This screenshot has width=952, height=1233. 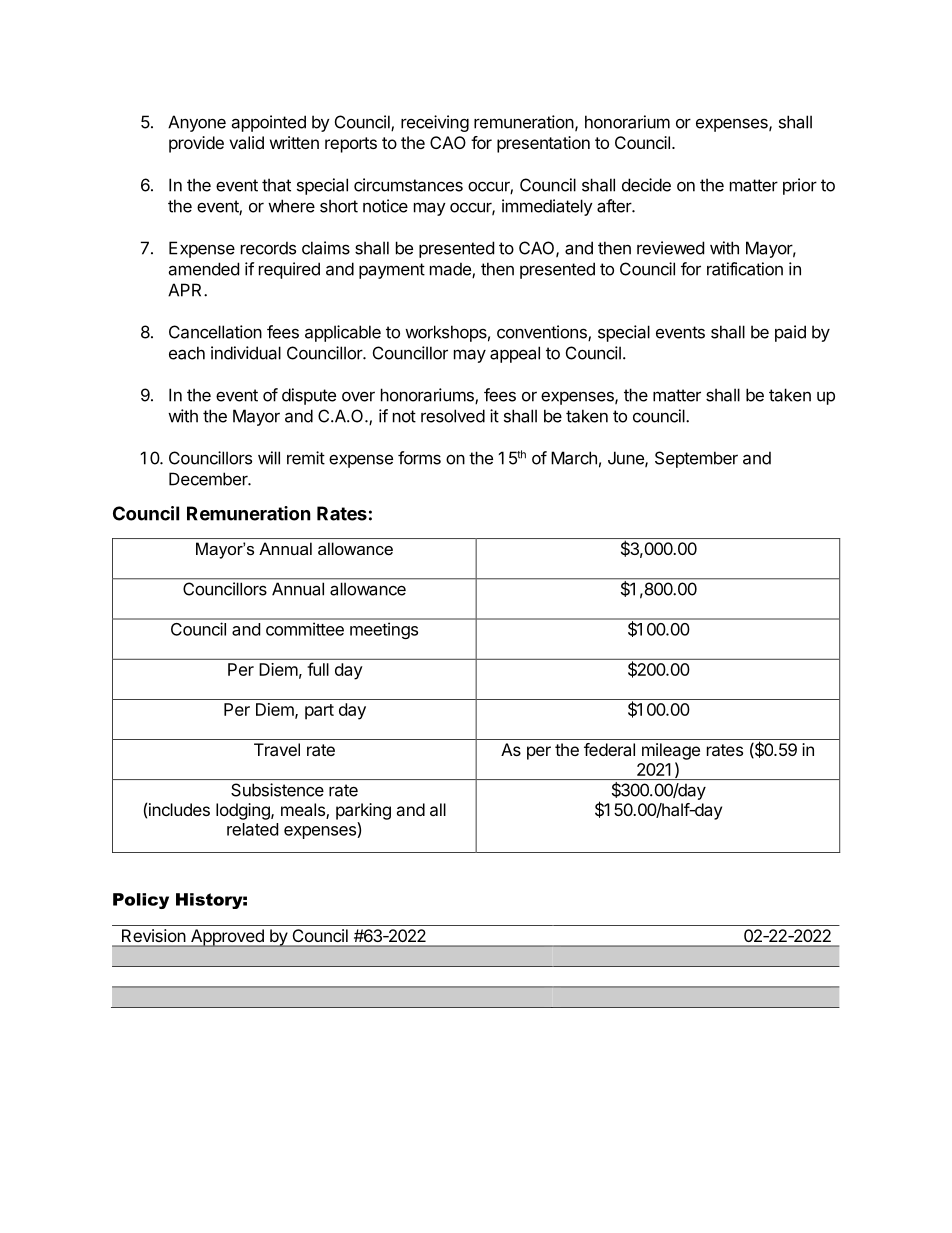 I want to click on committee, so click(x=305, y=629).
